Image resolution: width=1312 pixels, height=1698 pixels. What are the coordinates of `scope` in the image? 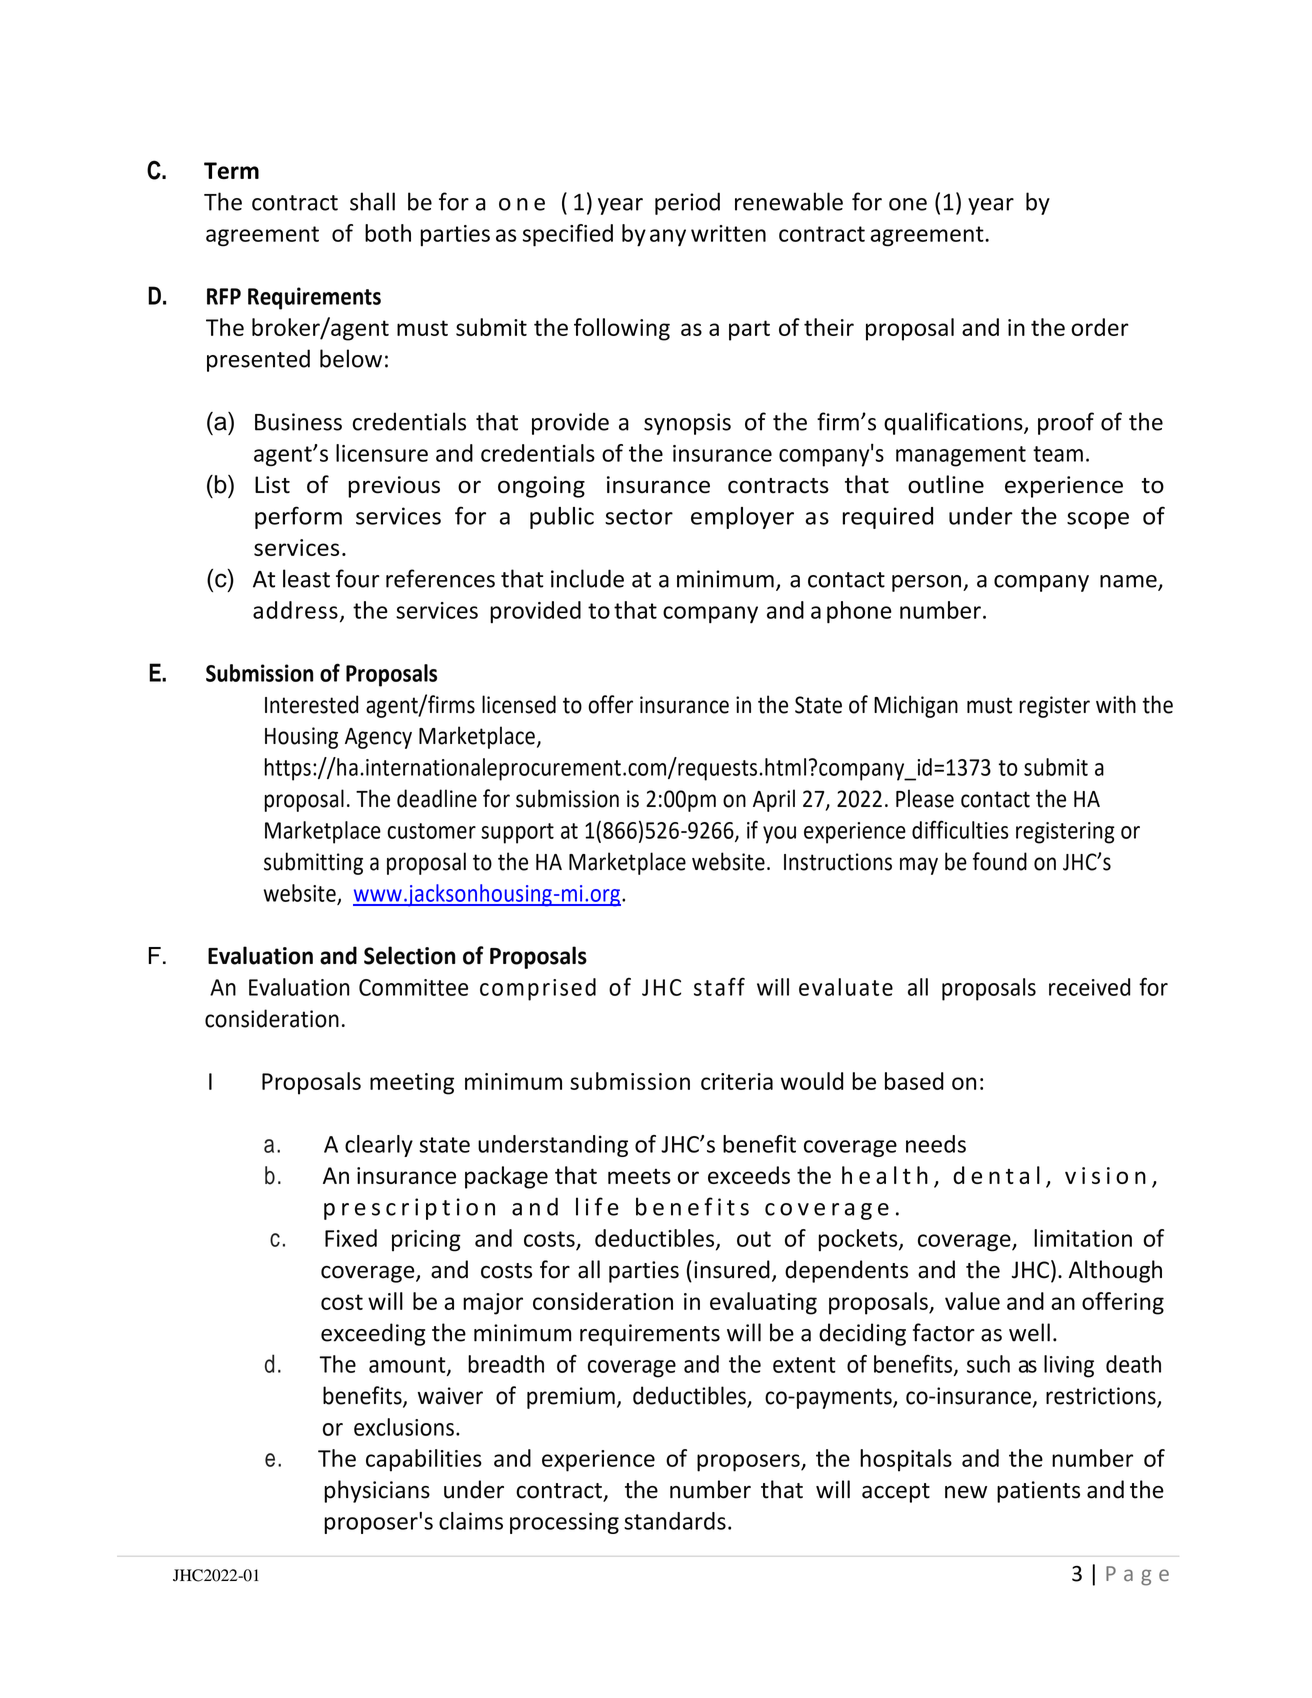 It's located at (1098, 520).
